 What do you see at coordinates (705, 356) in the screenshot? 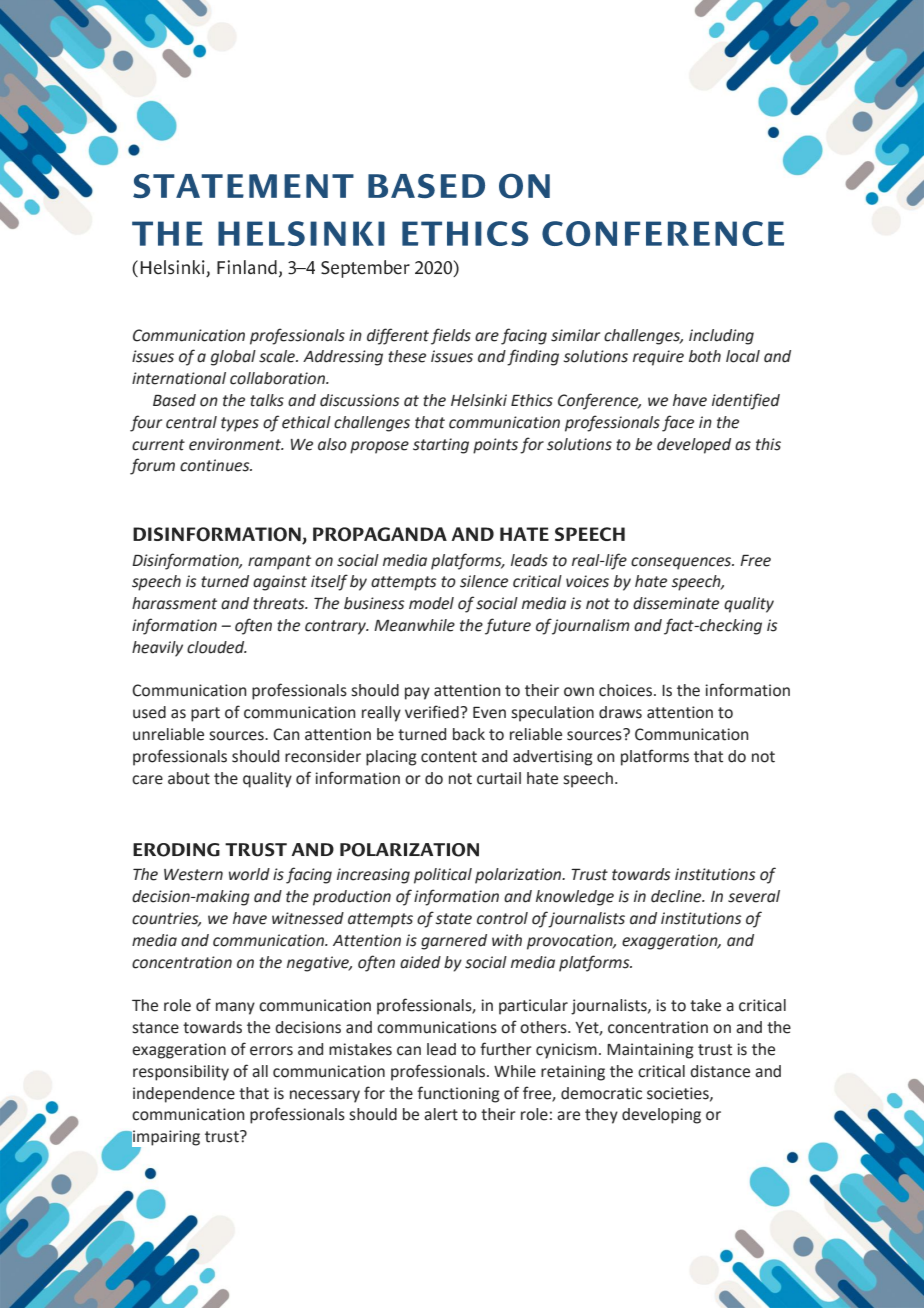
I see `both` at bounding box center [705, 356].
